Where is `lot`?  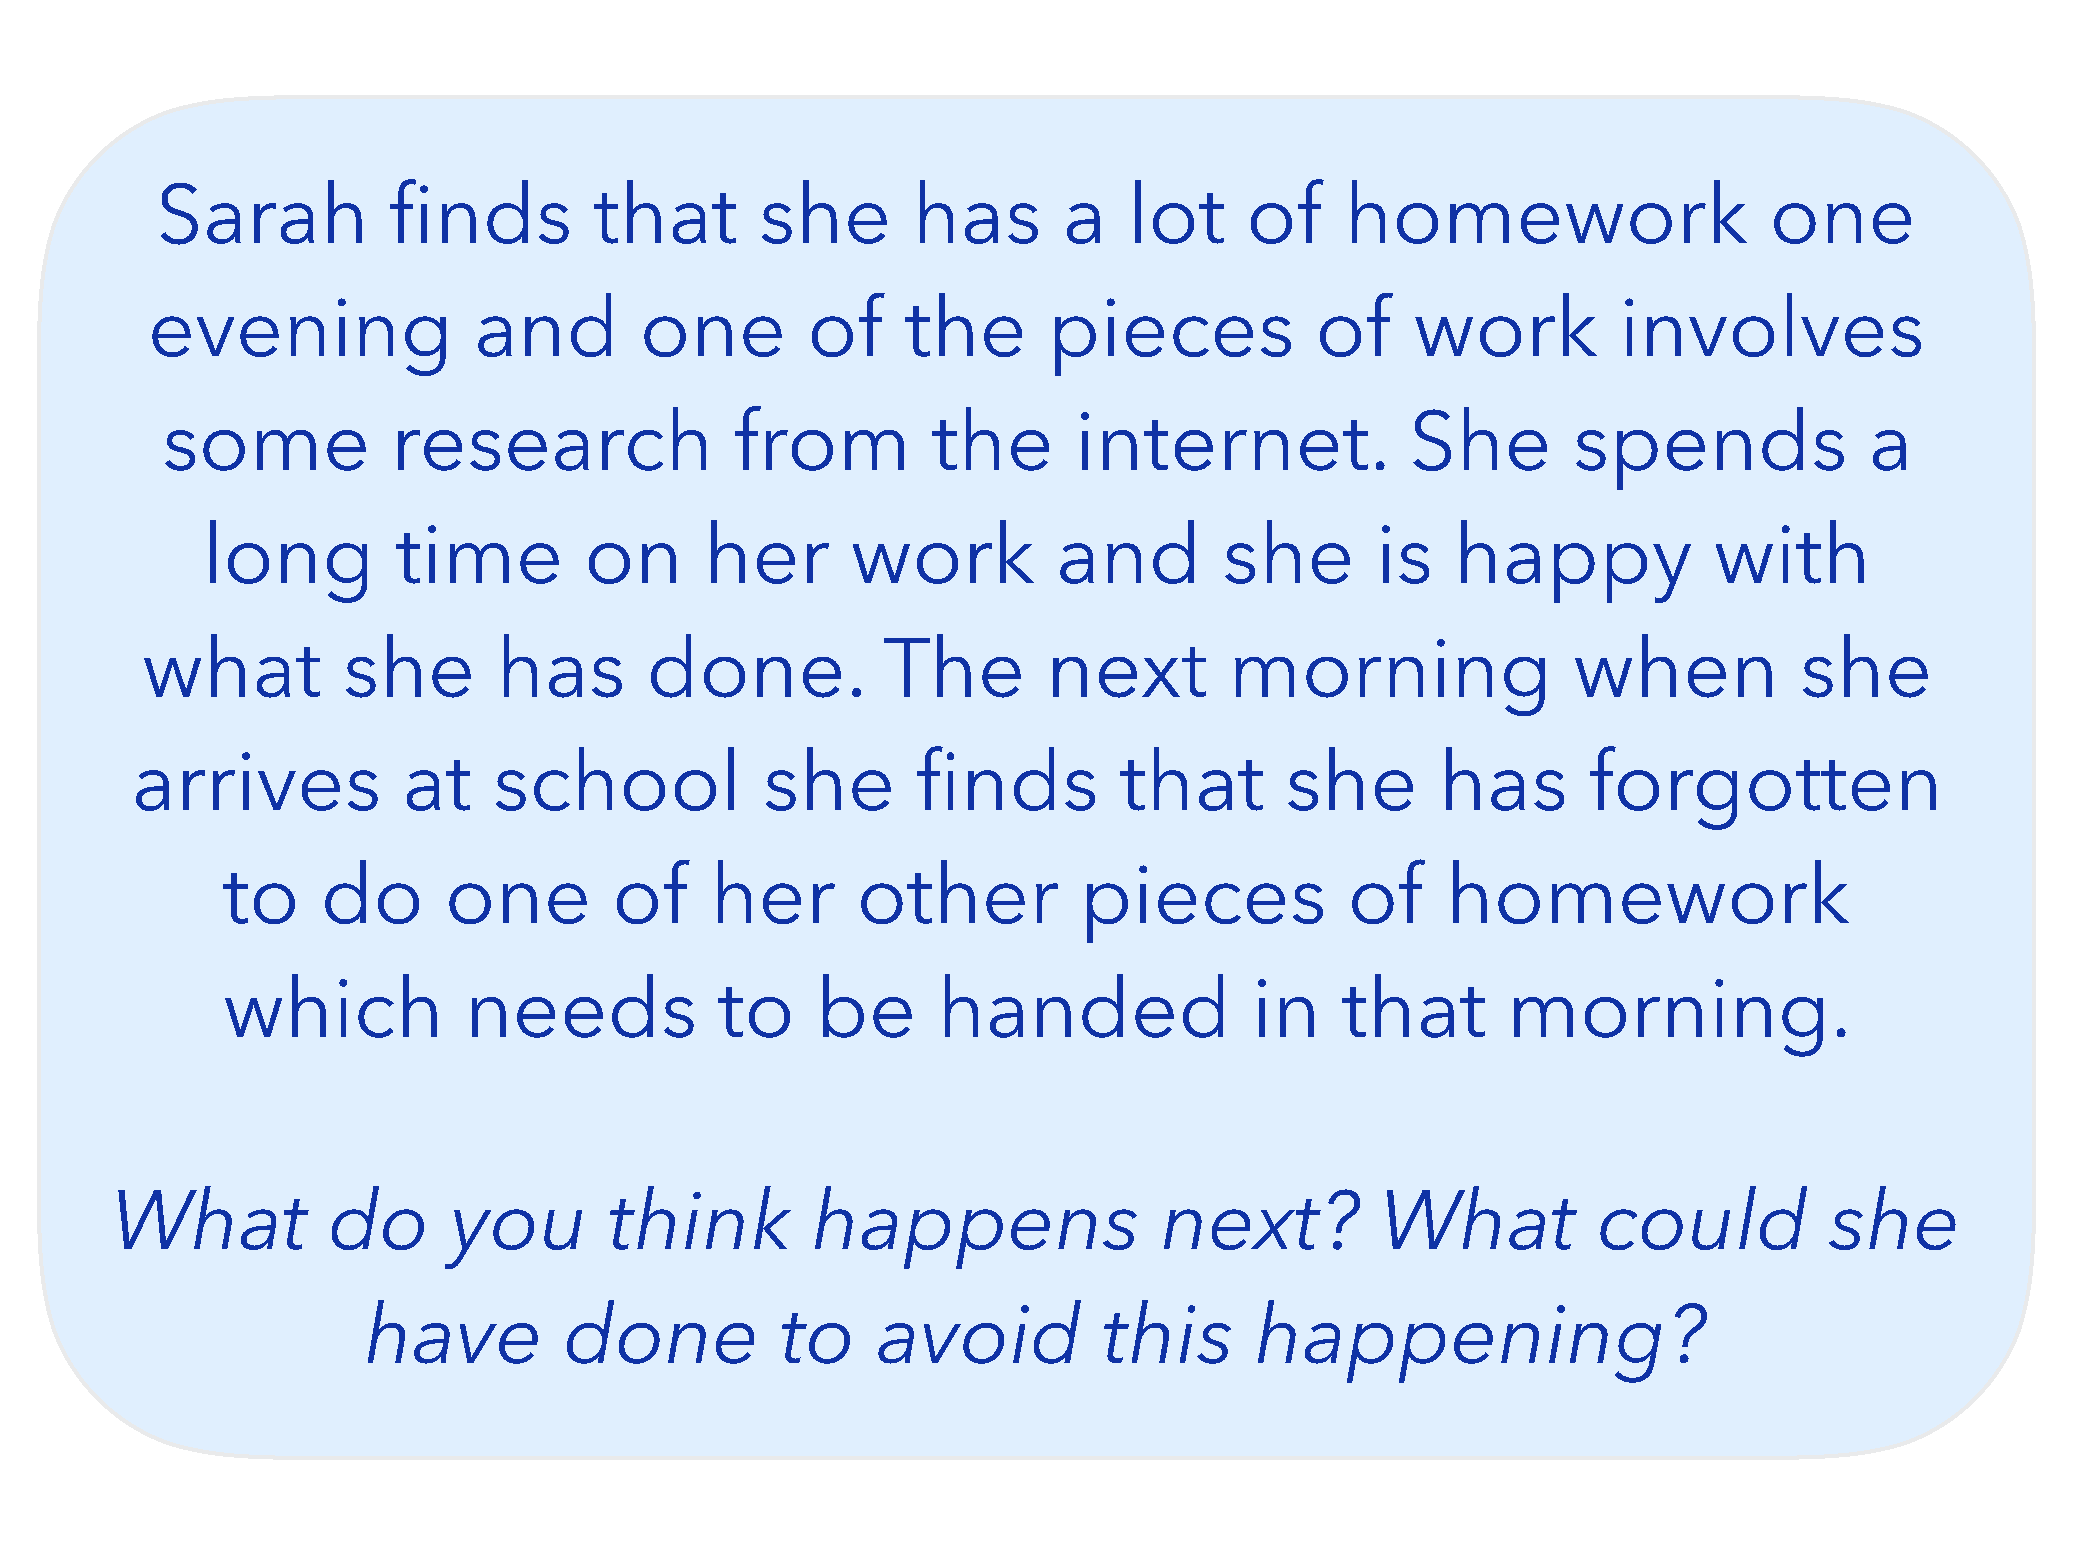 lot is located at coordinates (1179, 212).
